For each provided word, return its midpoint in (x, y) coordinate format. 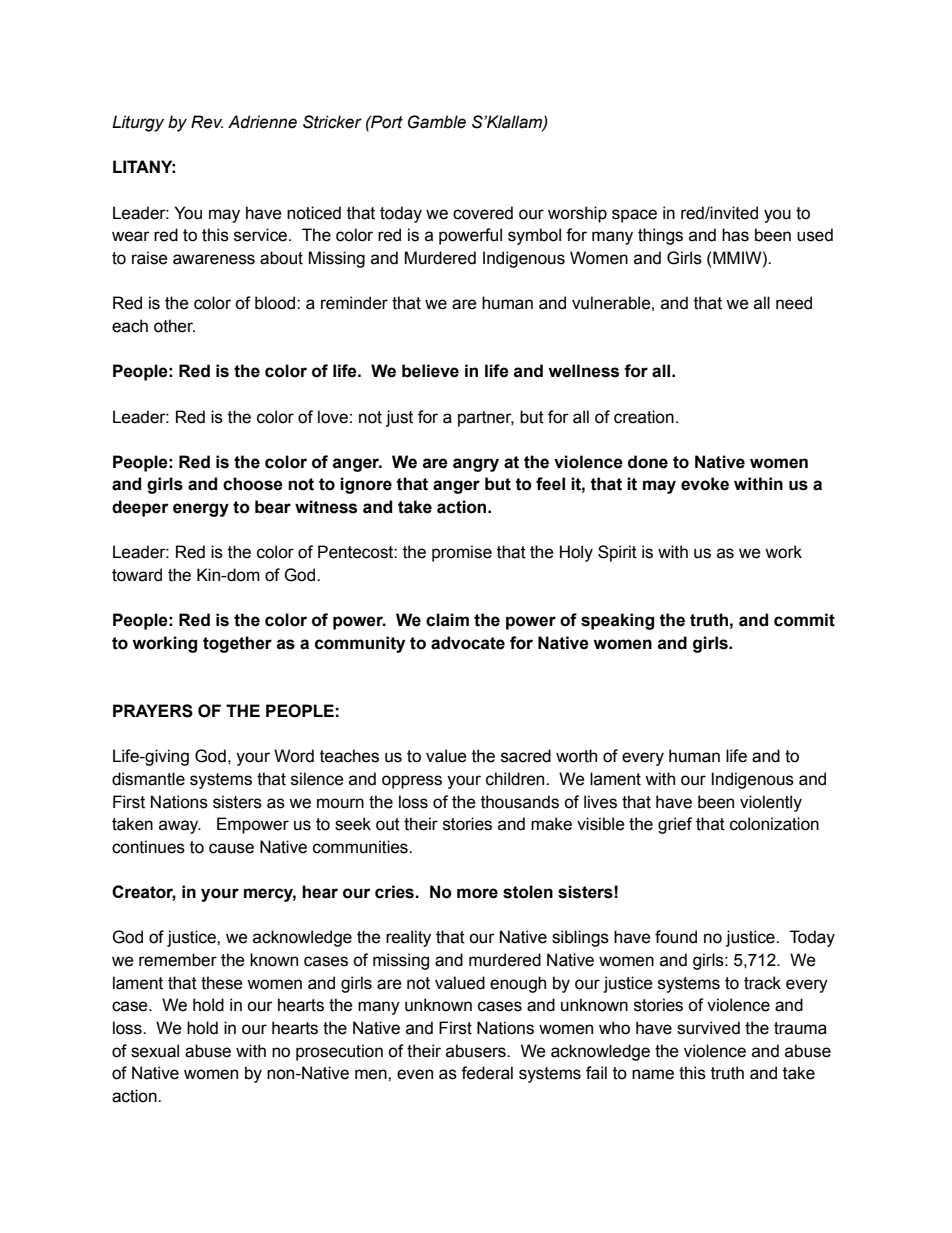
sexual (155, 1051)
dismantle (148, 779)
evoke (705, 484)
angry (476, 465)
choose (253, 484)
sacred (526, 756)
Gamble (437, 122)
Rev (207, 122)
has (735, 235)
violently (771, 803)
